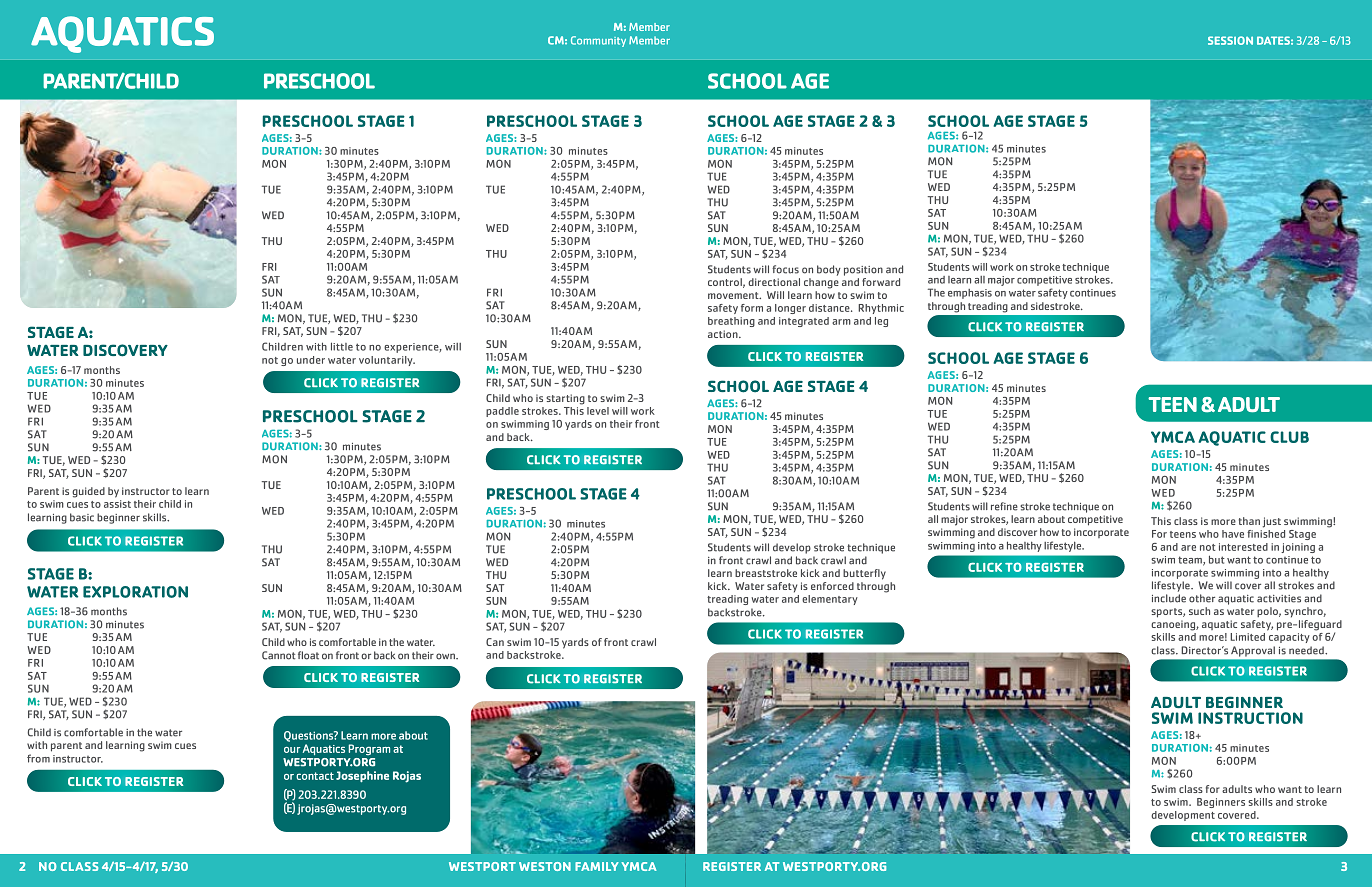 Image resolution: width=1372 pixels, height=887 pixels. Describe the element at coordinates (598, 41) in the image. I see `Community` at that location.
